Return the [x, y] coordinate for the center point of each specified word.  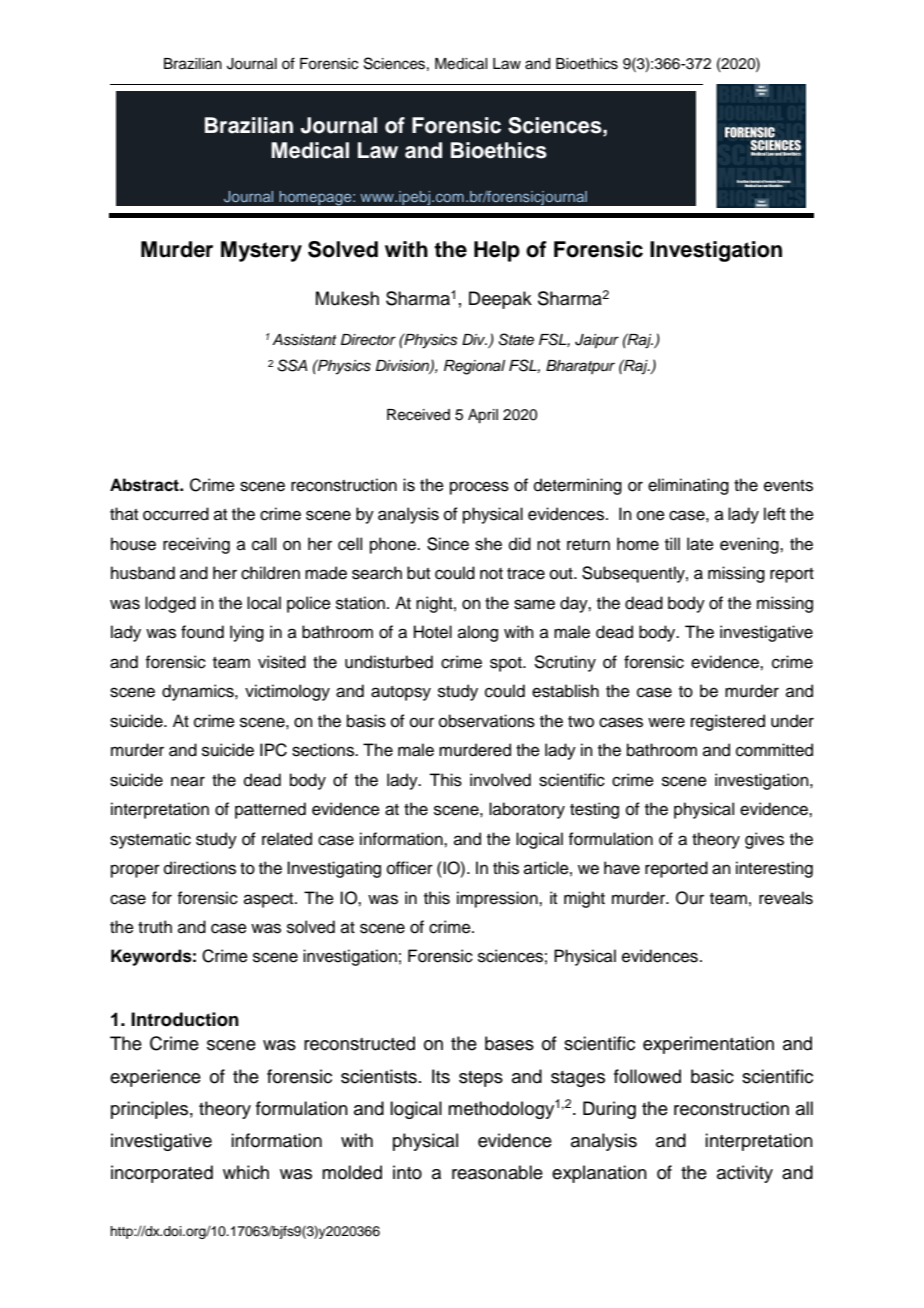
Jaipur [597, 341]
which [246, 1172]
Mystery [261, 251]
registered [728, 722]
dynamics [199, 692]
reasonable [497, 1172]
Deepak [500, 300]
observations [487, 721]
